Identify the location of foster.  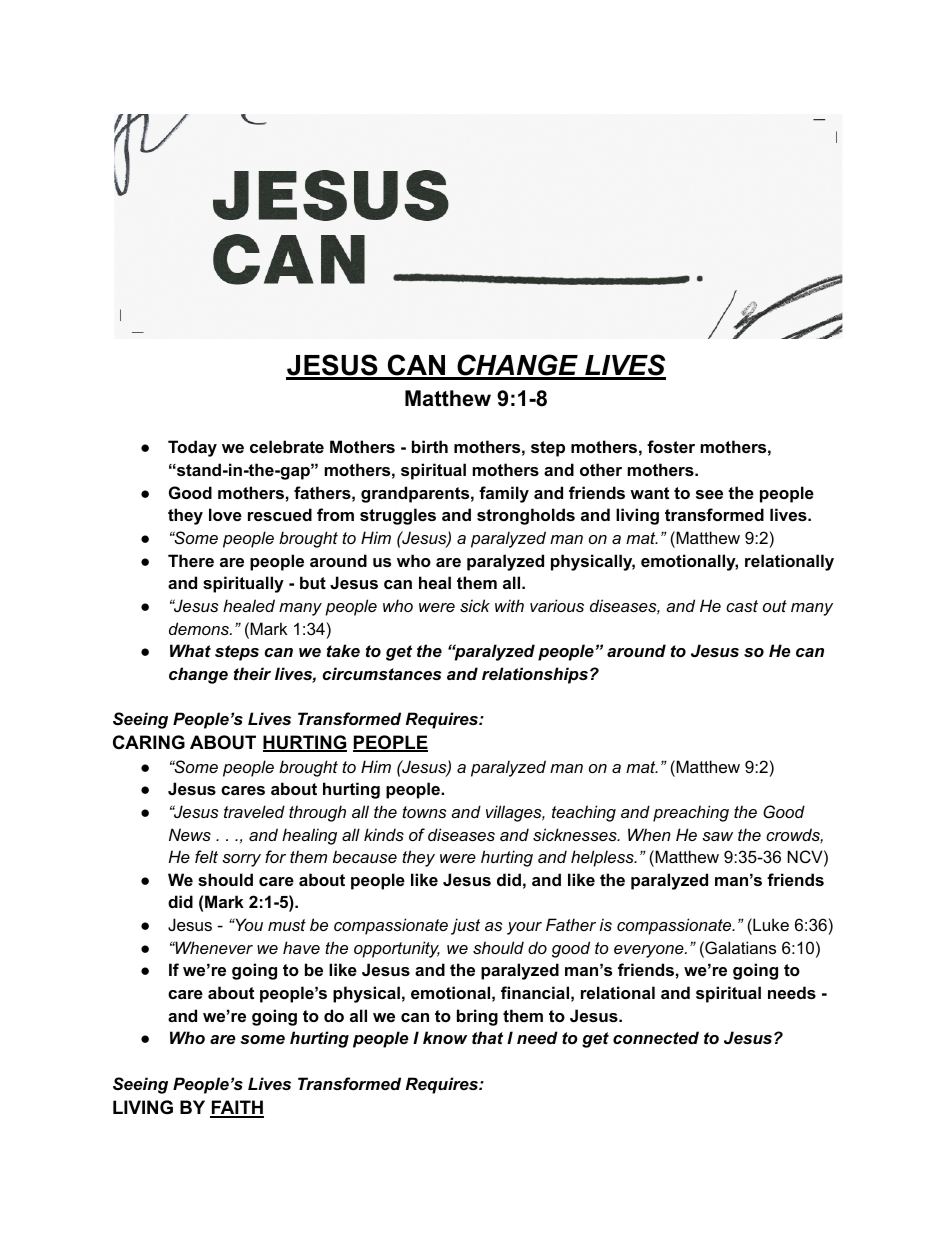
(671, 446).
